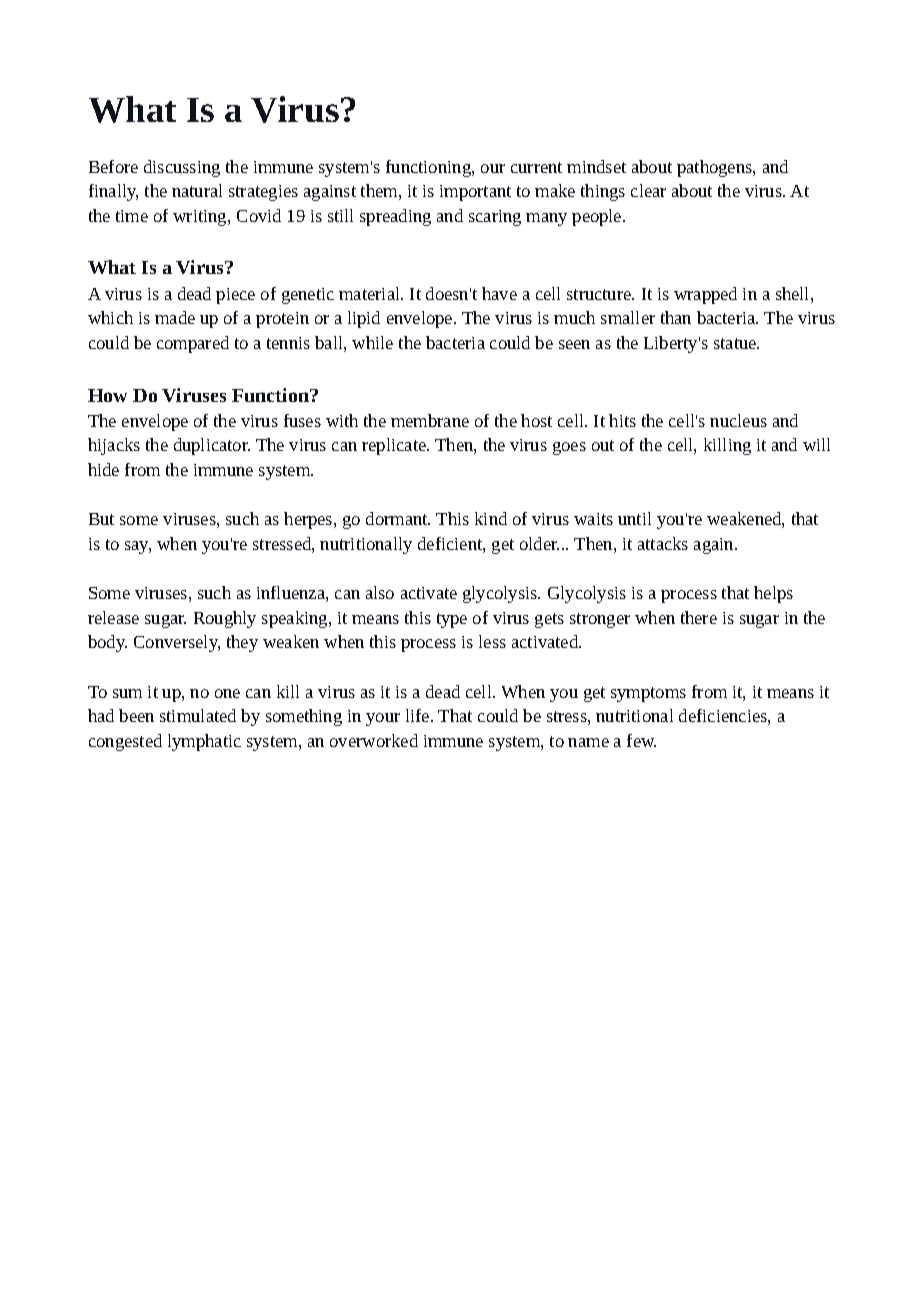  What do you see at coordinates (475, 193) in the screenshot?
I see `important` at bounding box center [475, 193].
